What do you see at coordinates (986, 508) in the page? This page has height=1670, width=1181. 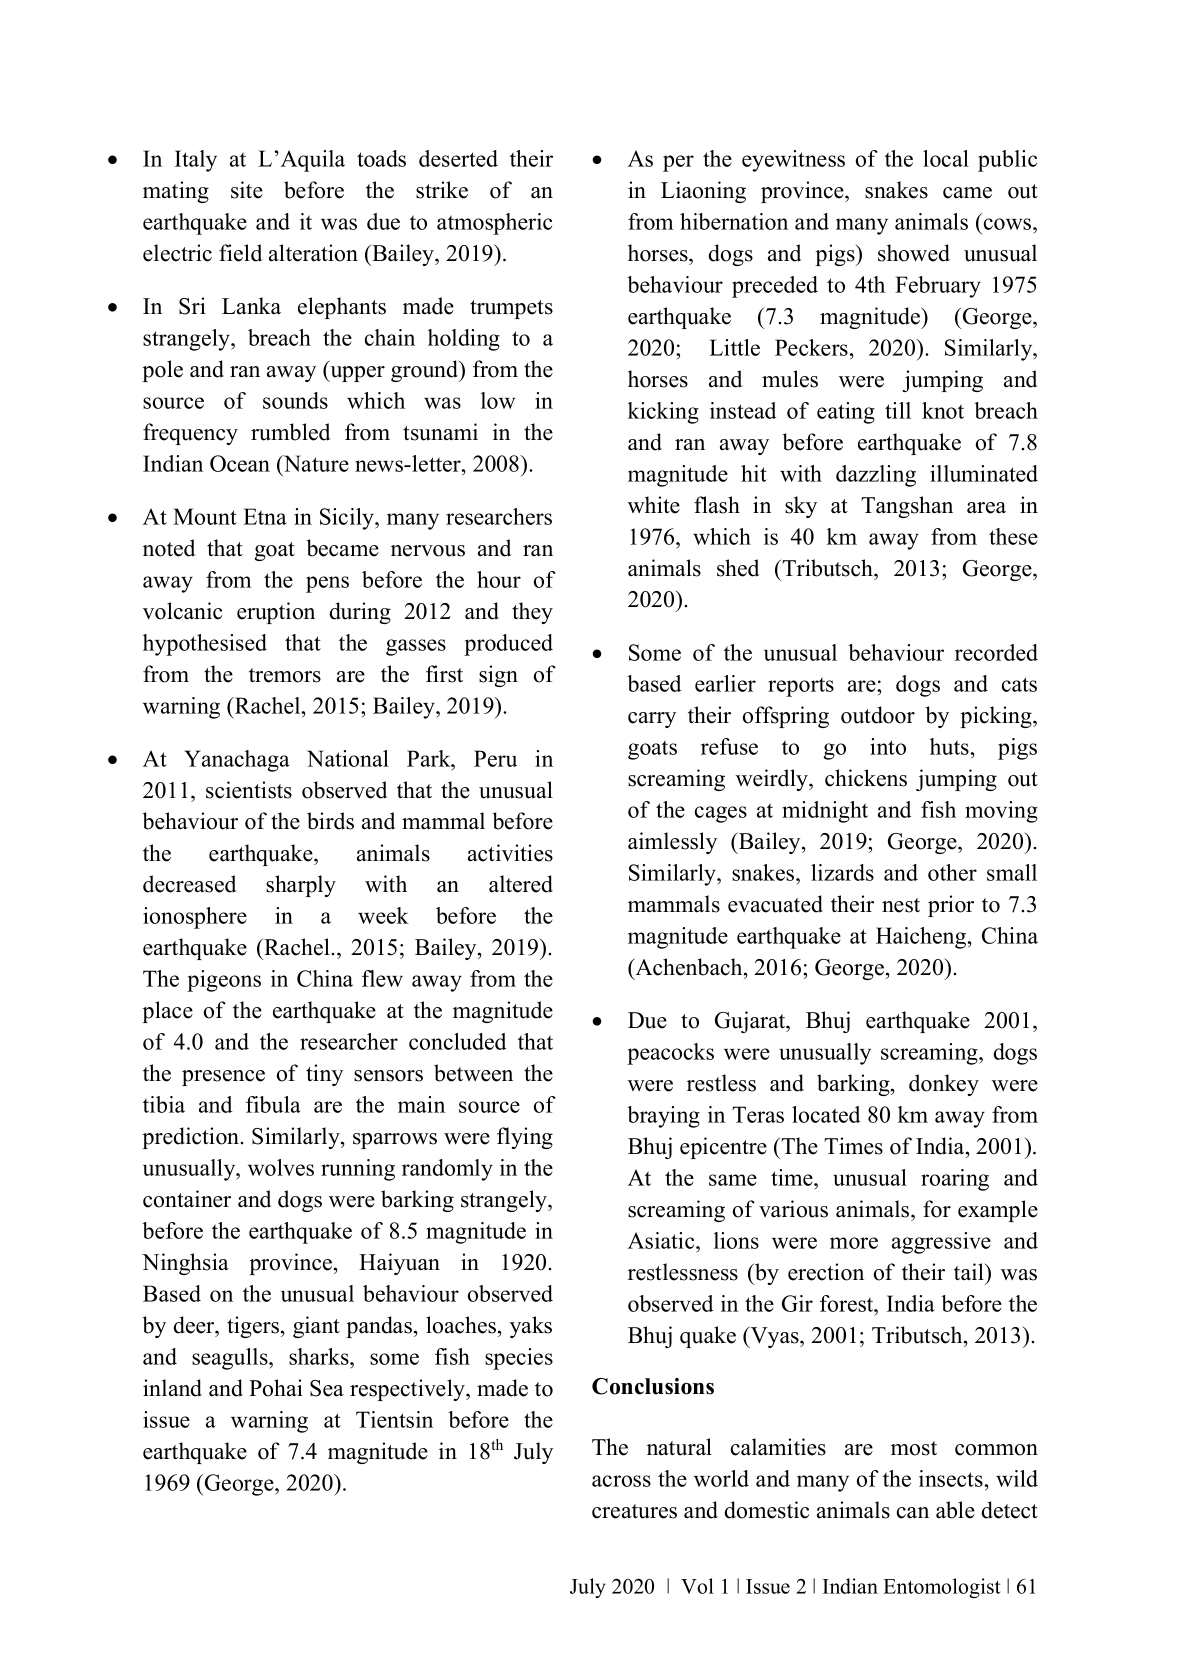 I see `area` at bounding box center [986, 508].
